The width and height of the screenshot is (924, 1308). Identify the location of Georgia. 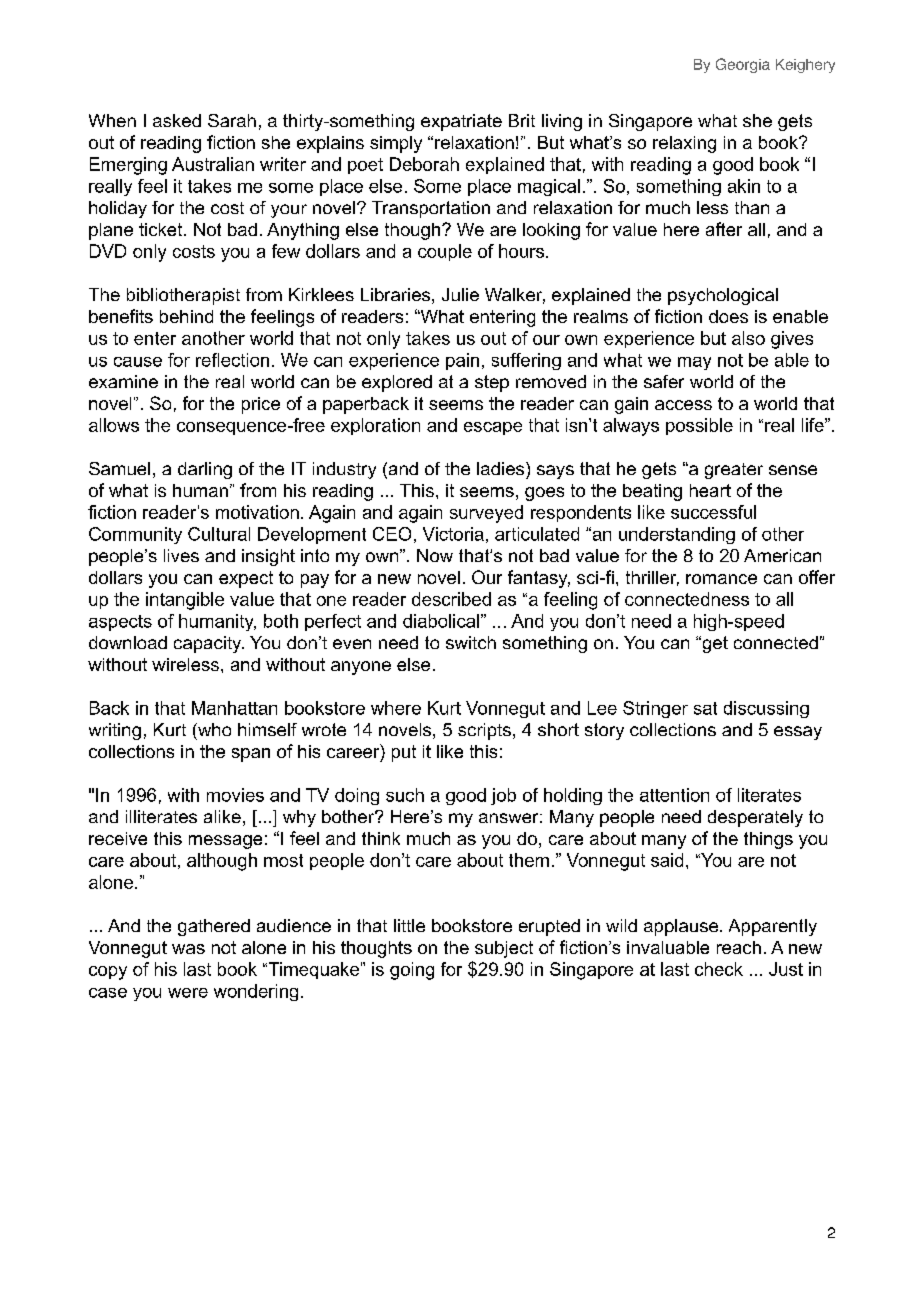
(743, 65).
